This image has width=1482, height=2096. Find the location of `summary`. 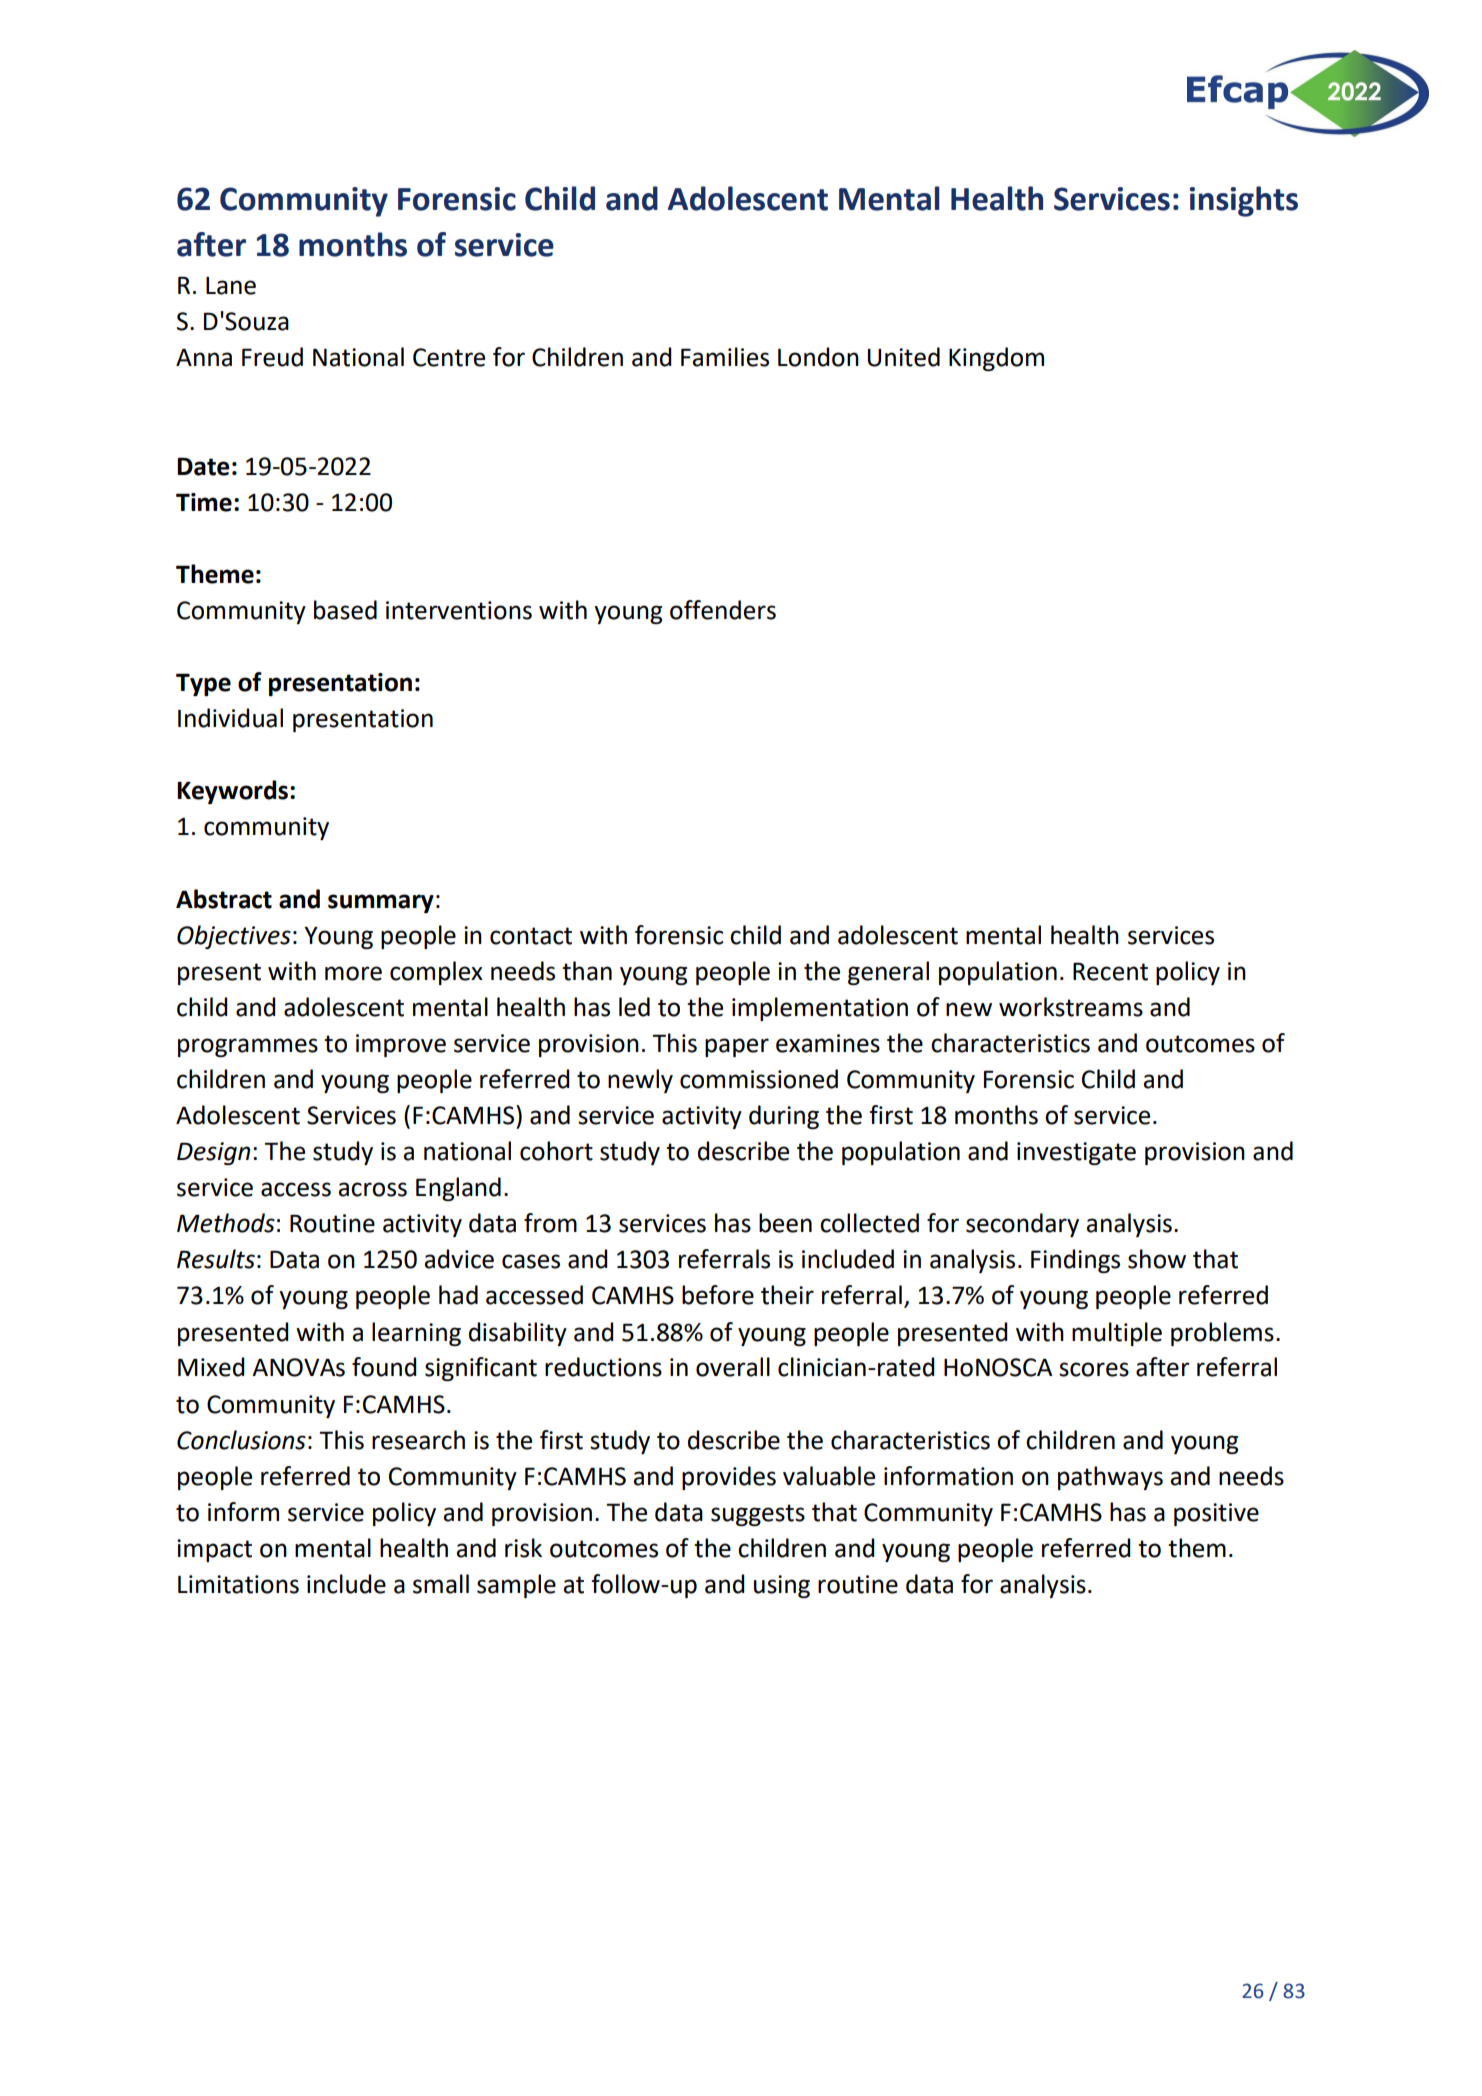

summary is located at coordinates (381, 903).
